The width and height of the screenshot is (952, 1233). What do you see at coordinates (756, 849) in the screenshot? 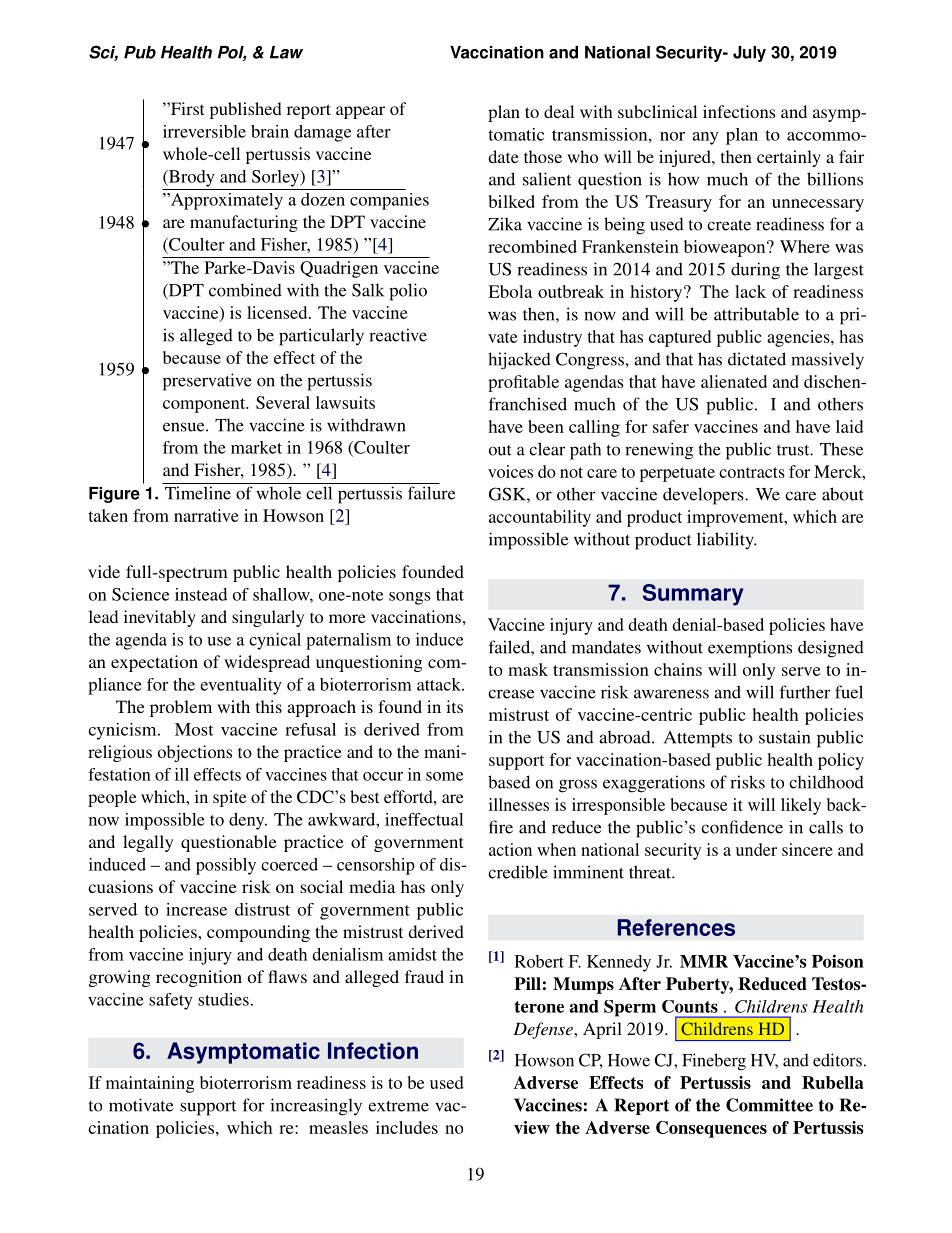
I see `under` at bounding box center [756, 849].
